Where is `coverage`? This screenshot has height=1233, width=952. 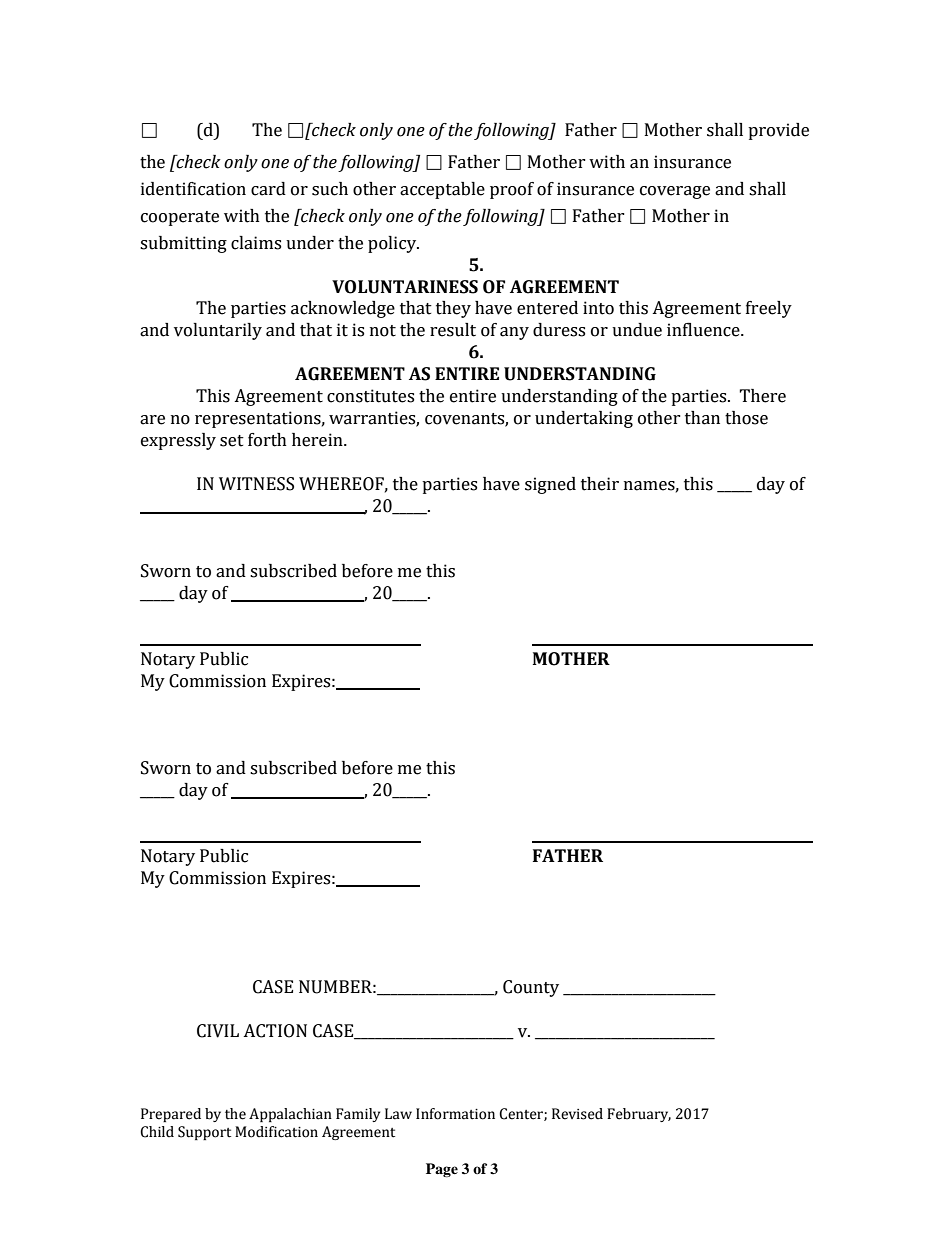 coverage is located at coordinates (675, 192).
